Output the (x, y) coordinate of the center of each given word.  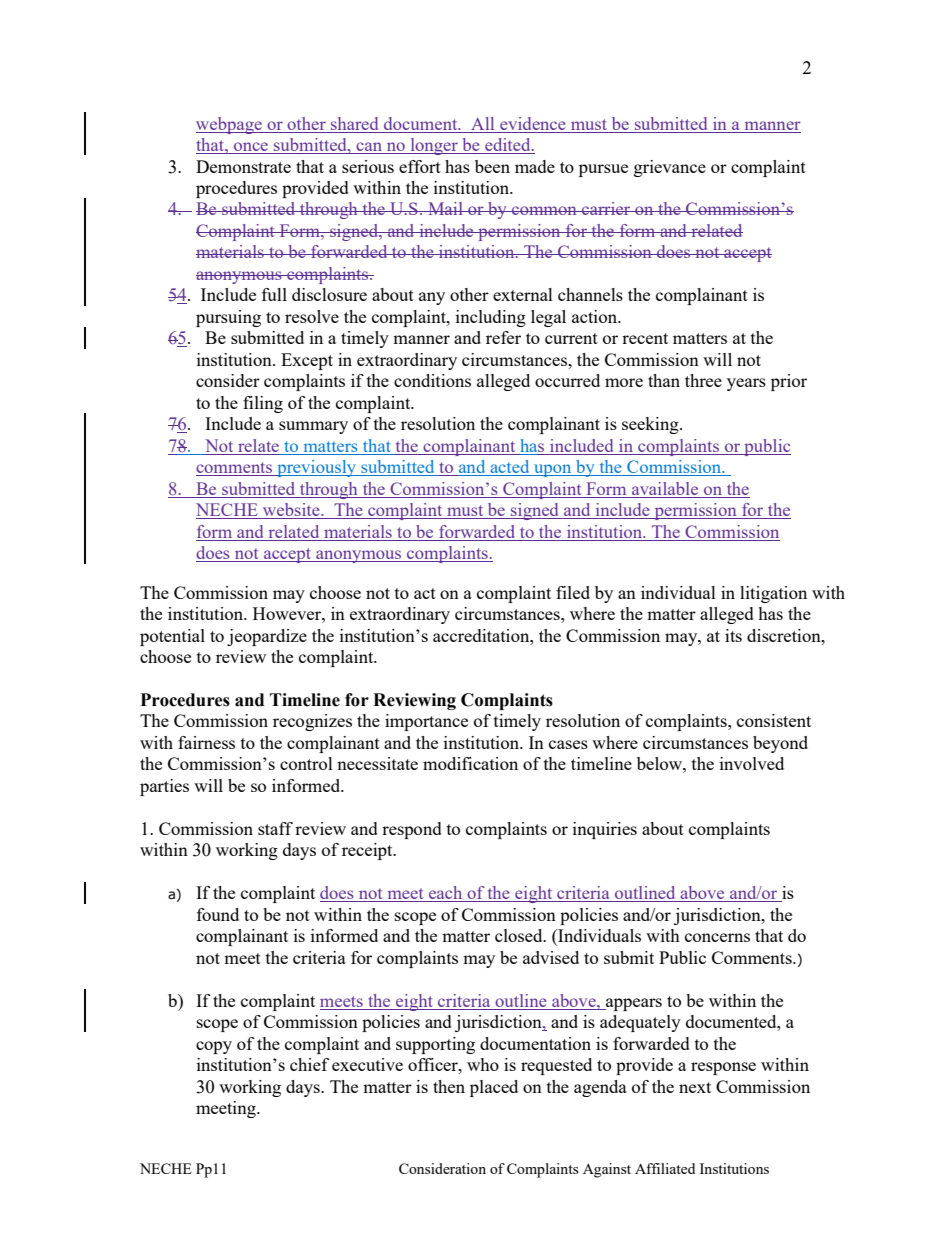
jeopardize (267, 637)
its (733, 635)
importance (426, 722)
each (446, 894)
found (218, 914)
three (703, 380)
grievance (670, 168)
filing (263, 404)
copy (214, 1047)
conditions (432, 380)
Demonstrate (243, 166)
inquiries (605, 830)
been (492, 166)
